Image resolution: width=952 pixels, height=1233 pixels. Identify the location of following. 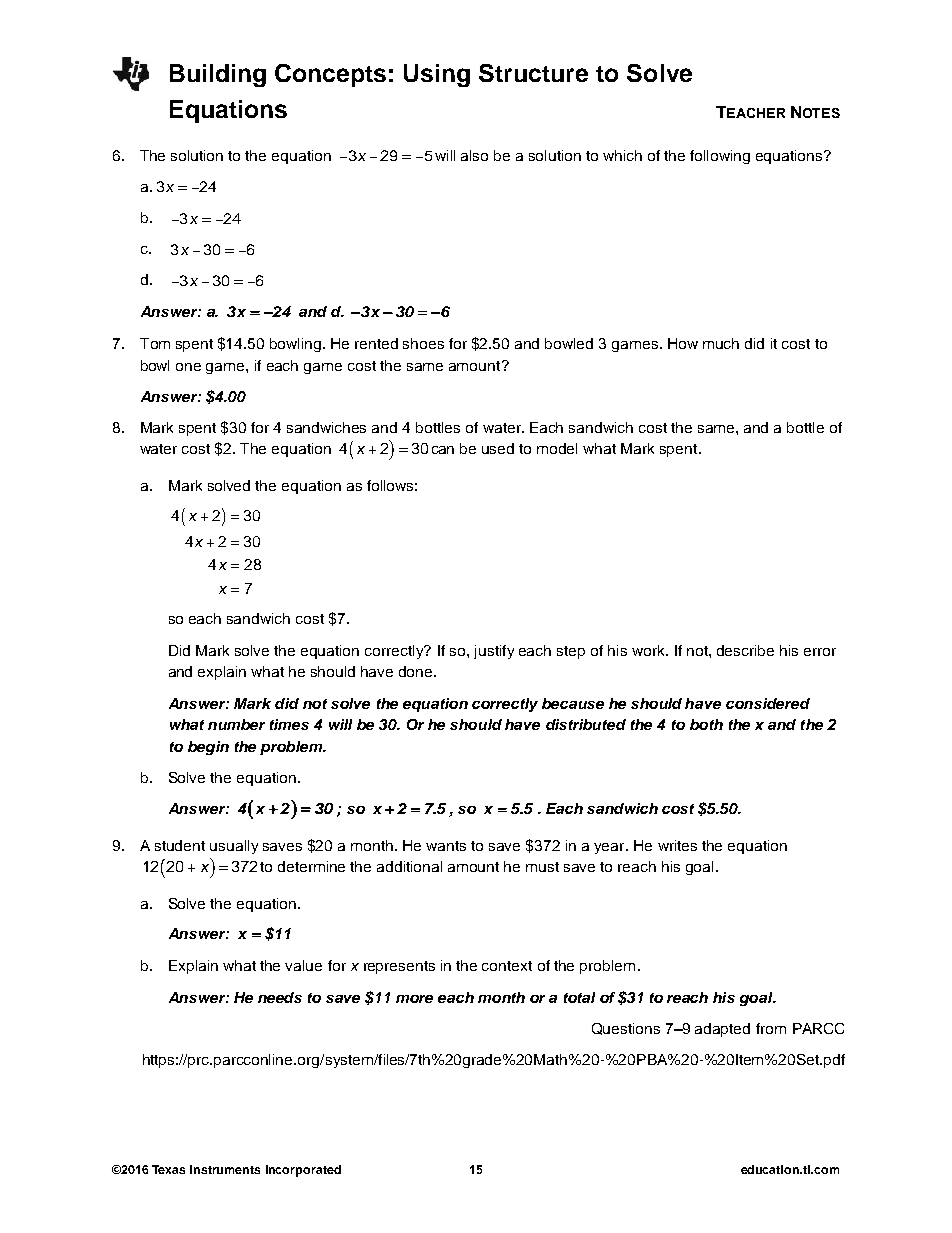
(720, 157).
